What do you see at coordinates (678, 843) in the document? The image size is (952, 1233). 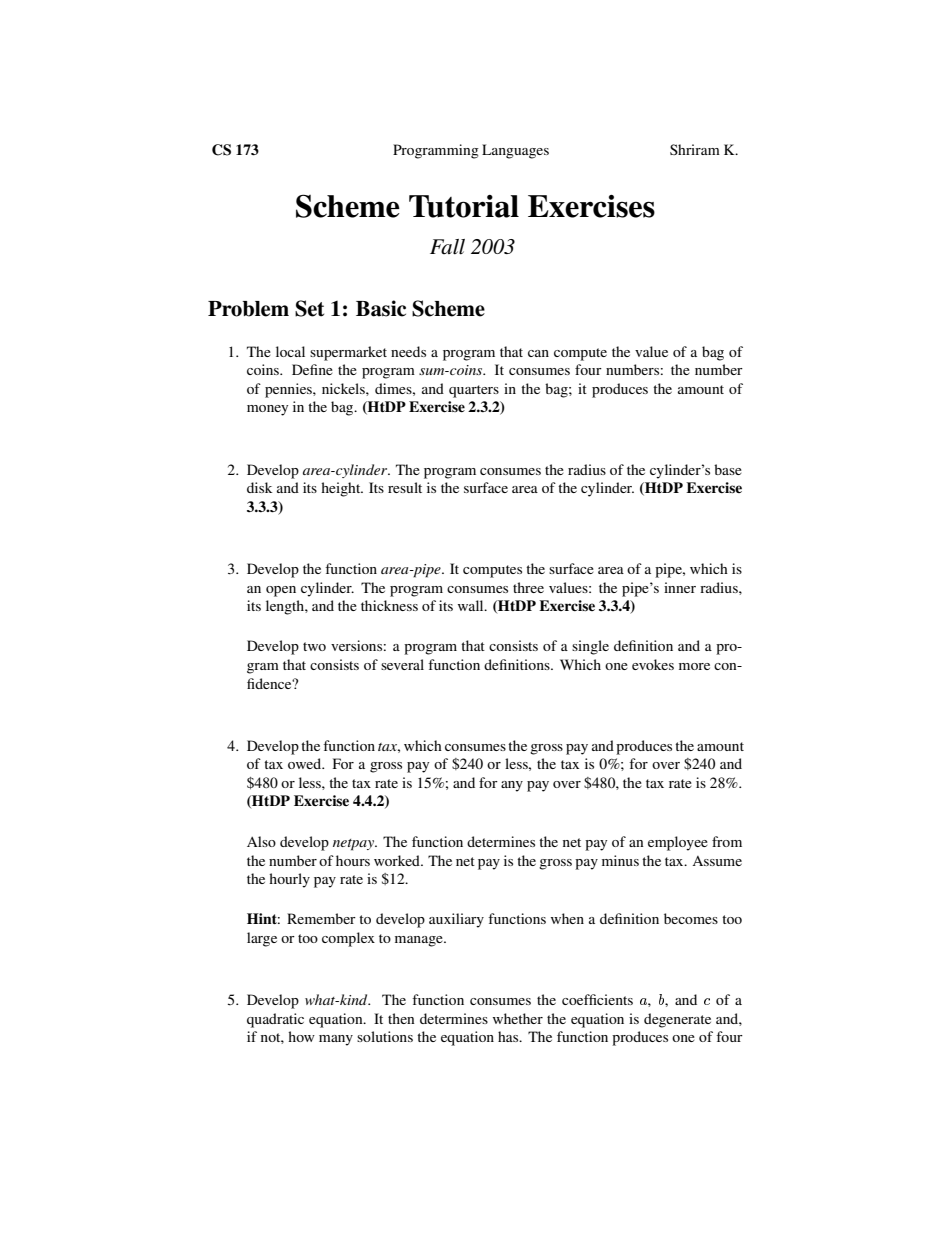 I see `employee` at bounding box center [678, 843].
